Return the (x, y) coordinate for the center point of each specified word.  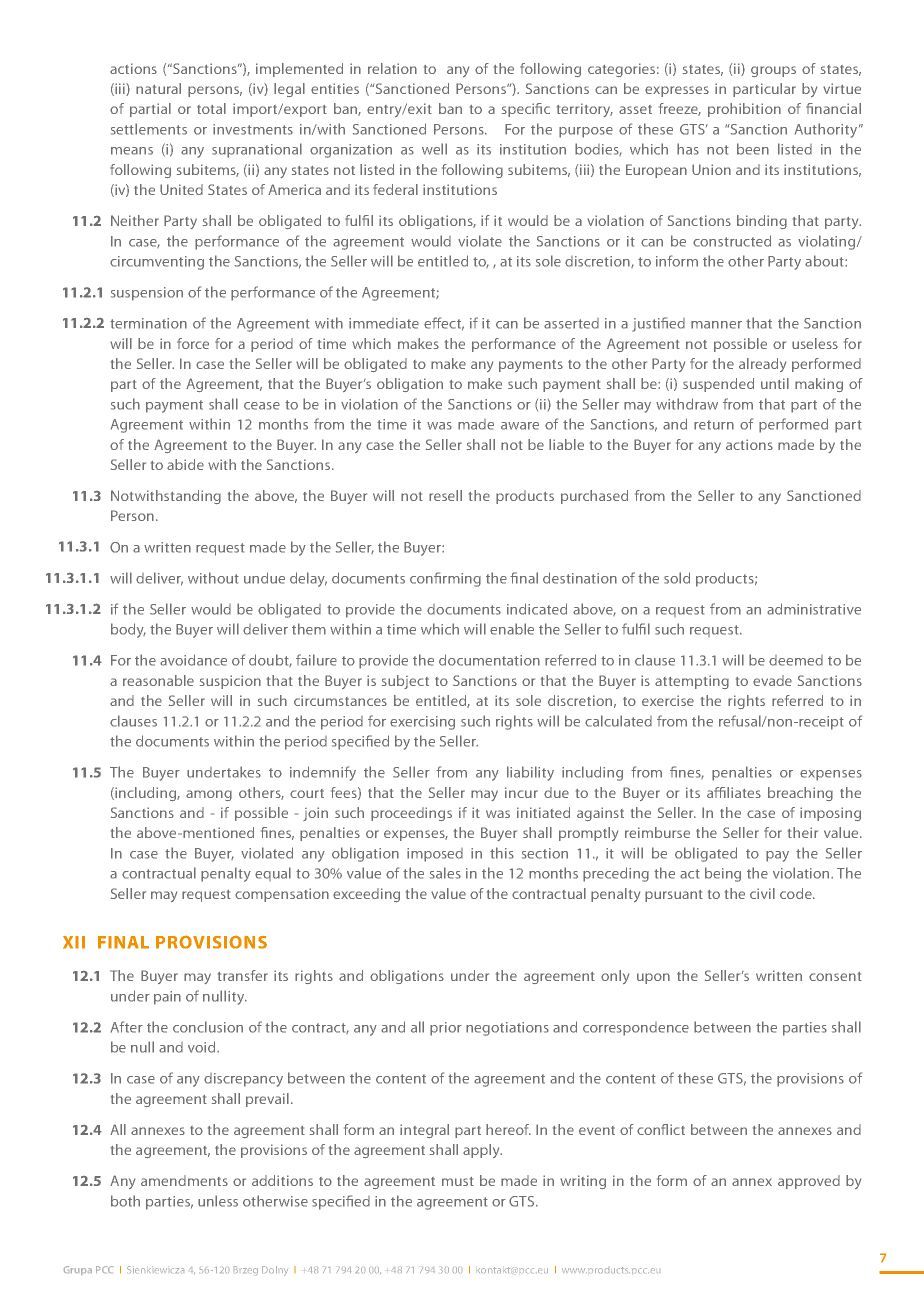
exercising (422, 723)
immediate (384, 323)
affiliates (734, 792)
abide (185, 464)
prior (446, 1029)
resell (445, 495)
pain (167, 998)
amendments (184, 1180)
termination (148, 323)
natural (158, 88)
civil (762, 893)
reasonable (158, 680)
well (434, 149)
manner (716, 325)
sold (677, 578)
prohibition (744, 110)
